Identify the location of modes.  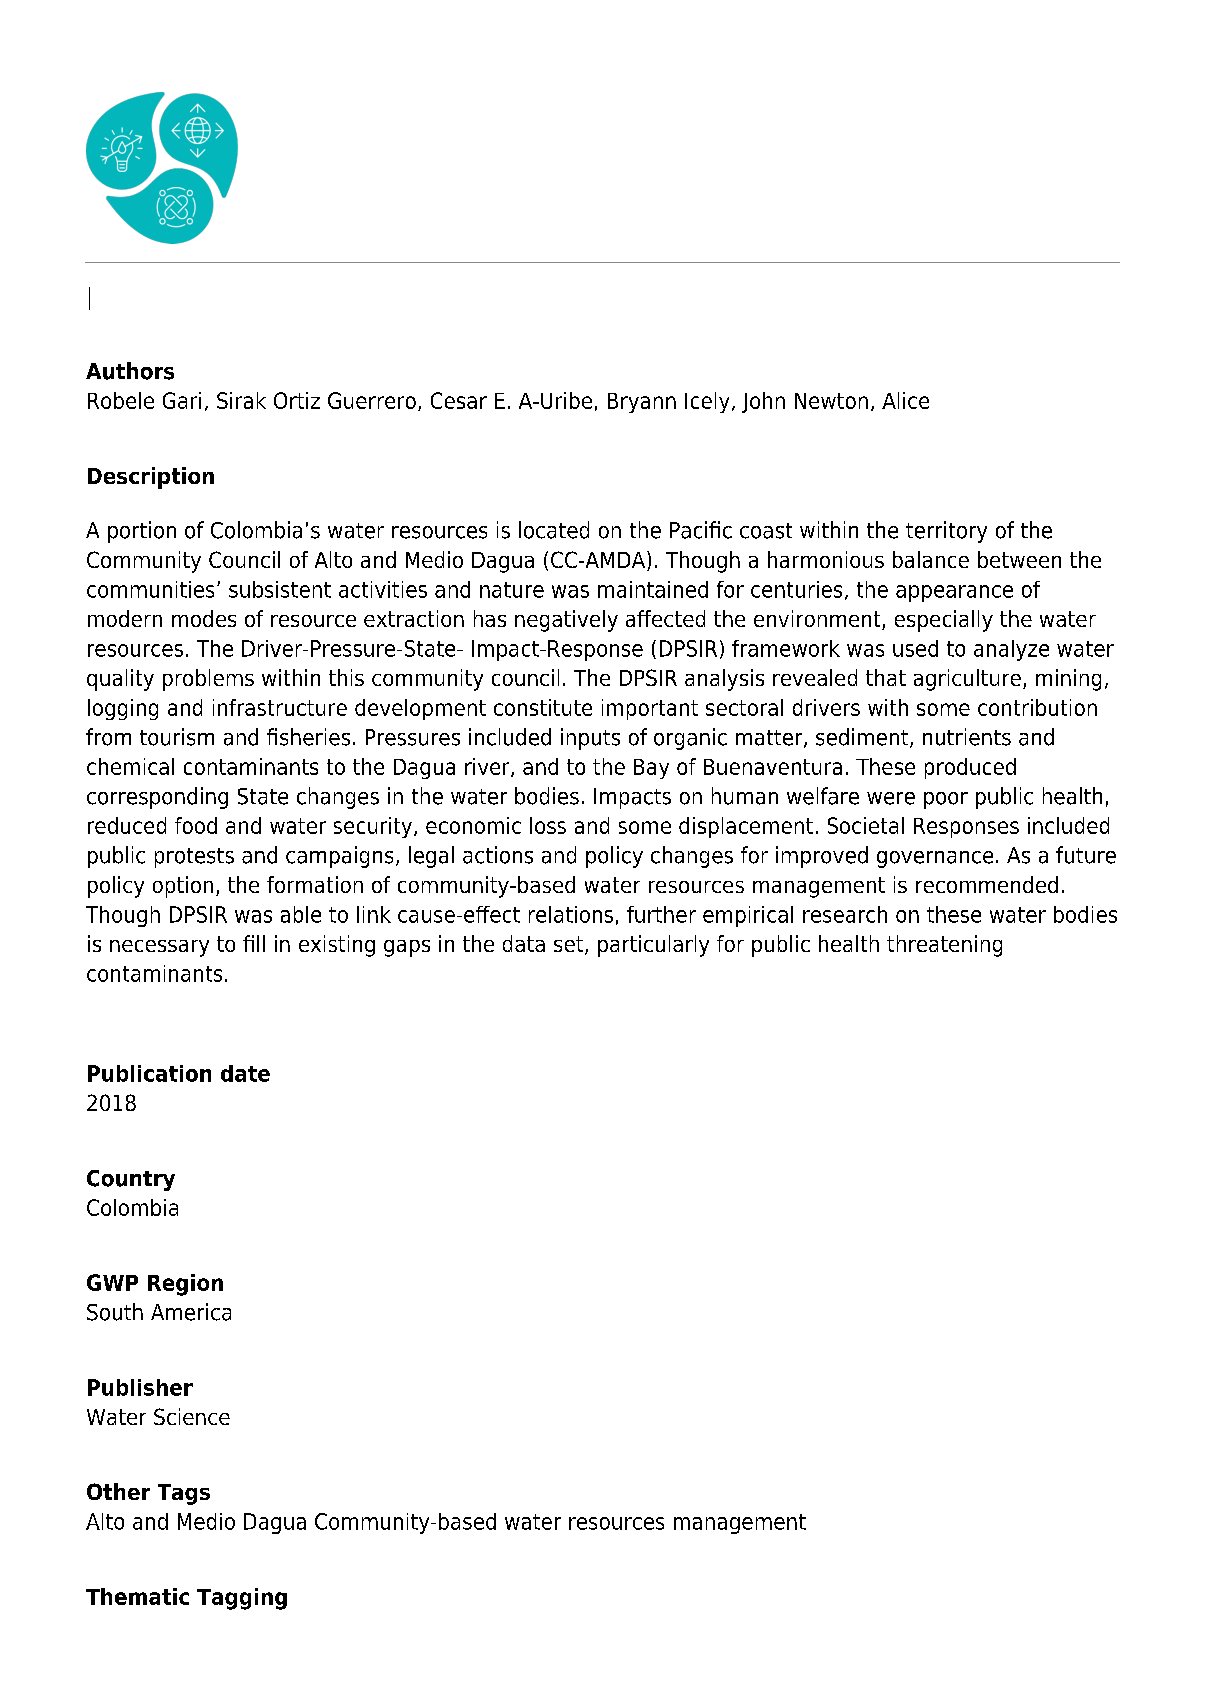
(204, 618).
